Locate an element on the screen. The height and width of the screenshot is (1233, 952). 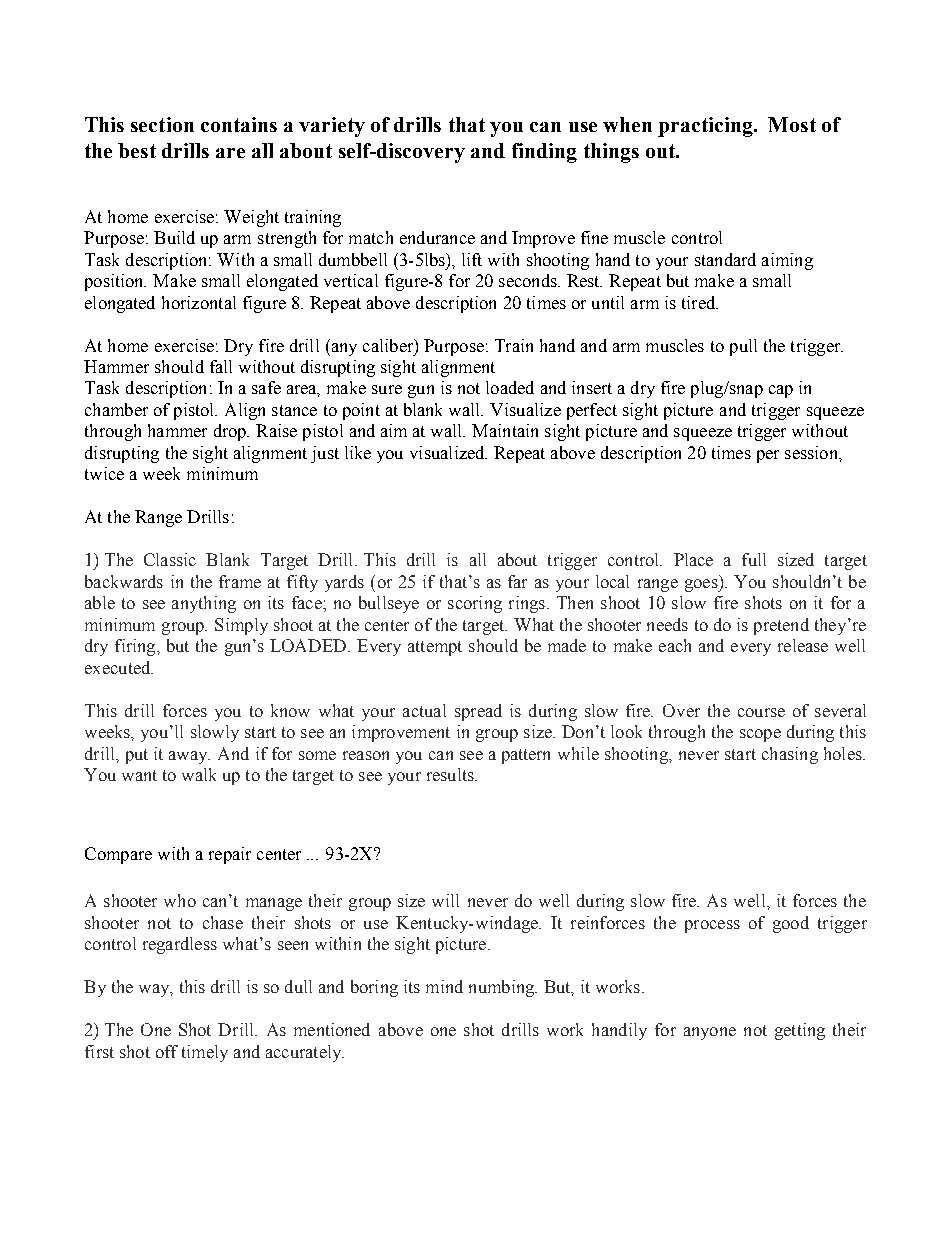
drop is located at coordinates (231, 432).
